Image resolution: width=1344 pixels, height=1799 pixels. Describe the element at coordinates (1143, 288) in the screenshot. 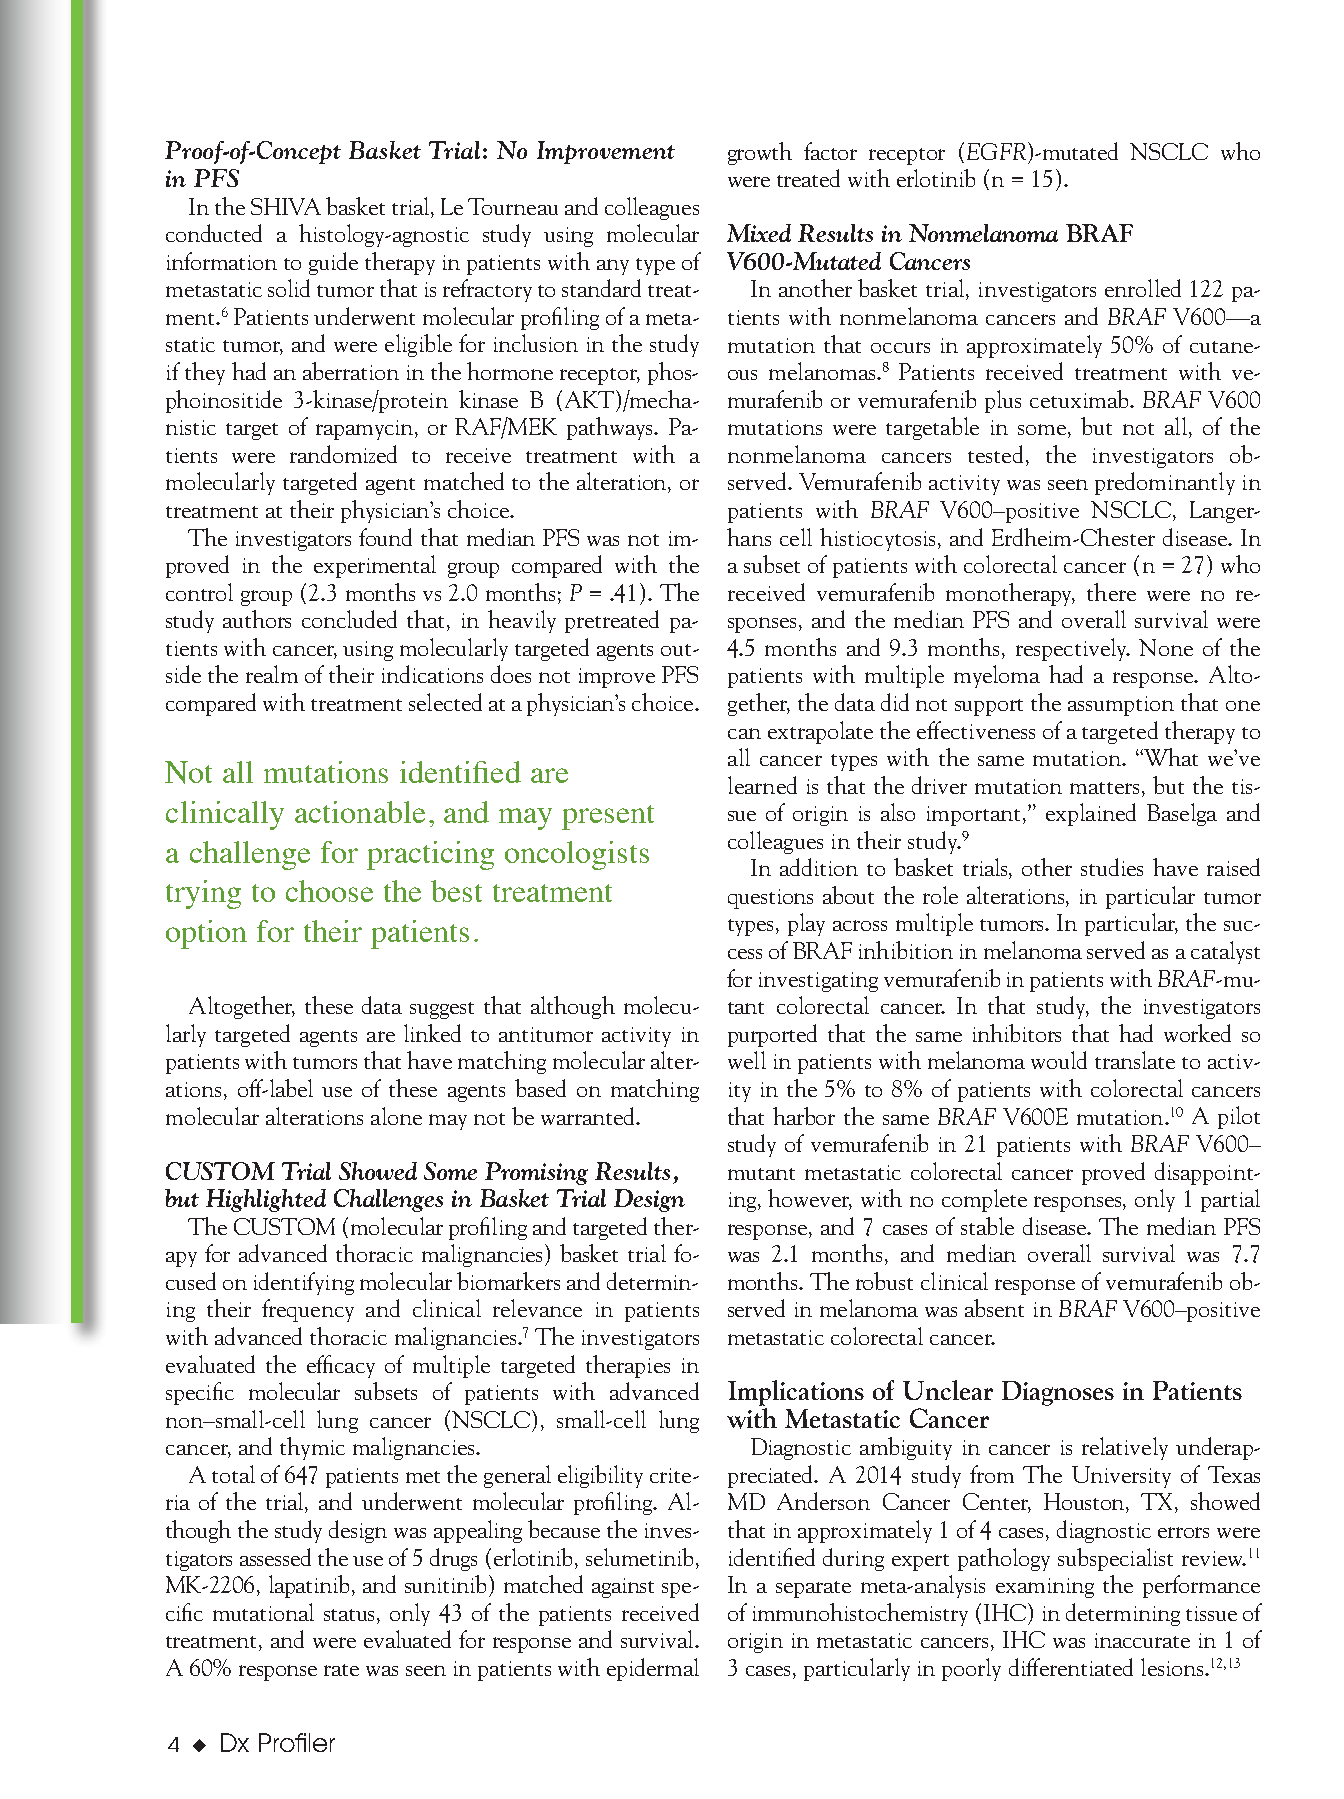

I see `enrolled` at that location.
